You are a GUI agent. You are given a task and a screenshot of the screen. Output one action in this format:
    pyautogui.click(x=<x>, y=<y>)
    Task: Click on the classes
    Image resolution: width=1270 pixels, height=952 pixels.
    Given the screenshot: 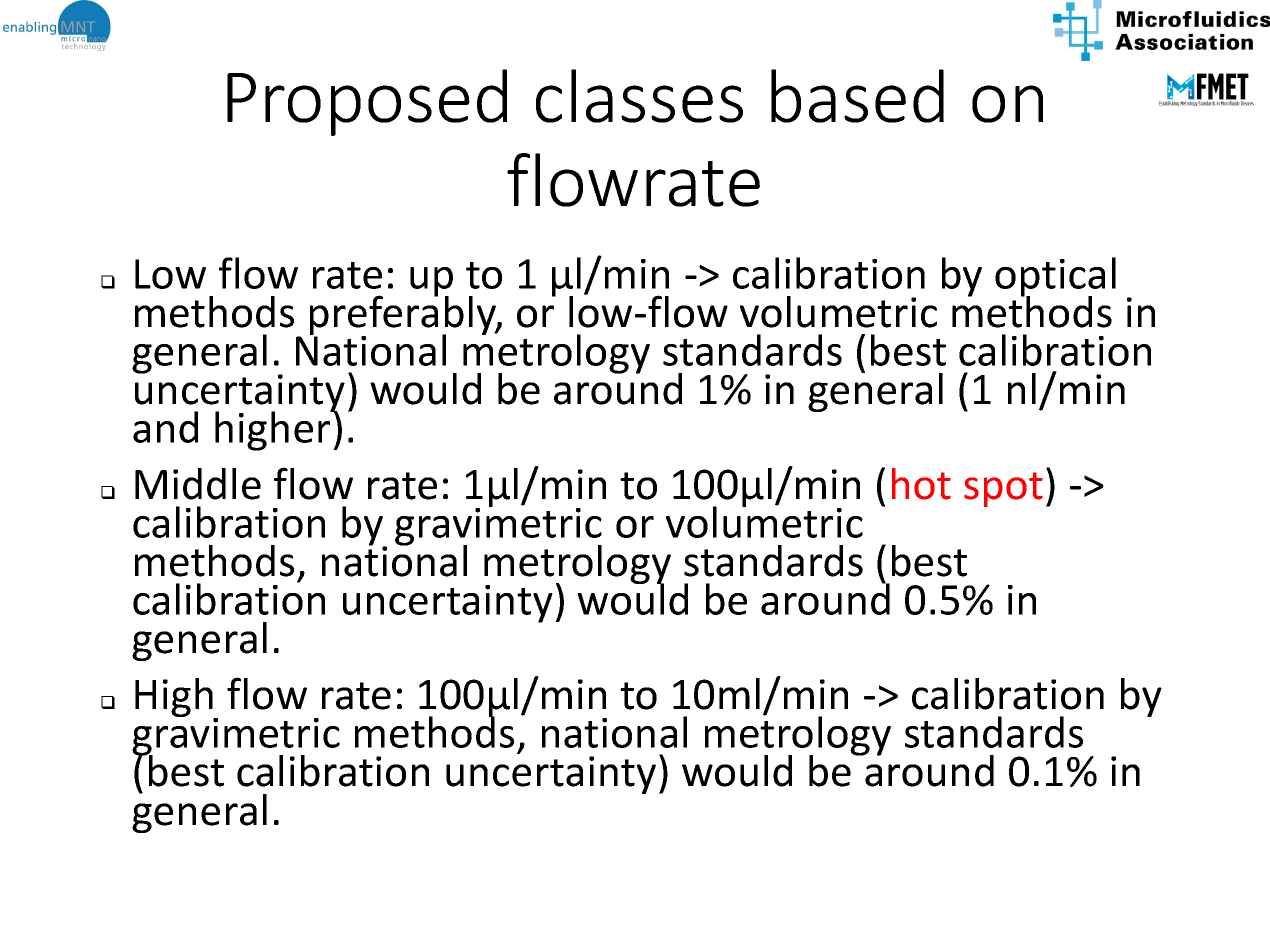 What is the action you would take?
    pyautogui.click(x=639, y=96)
